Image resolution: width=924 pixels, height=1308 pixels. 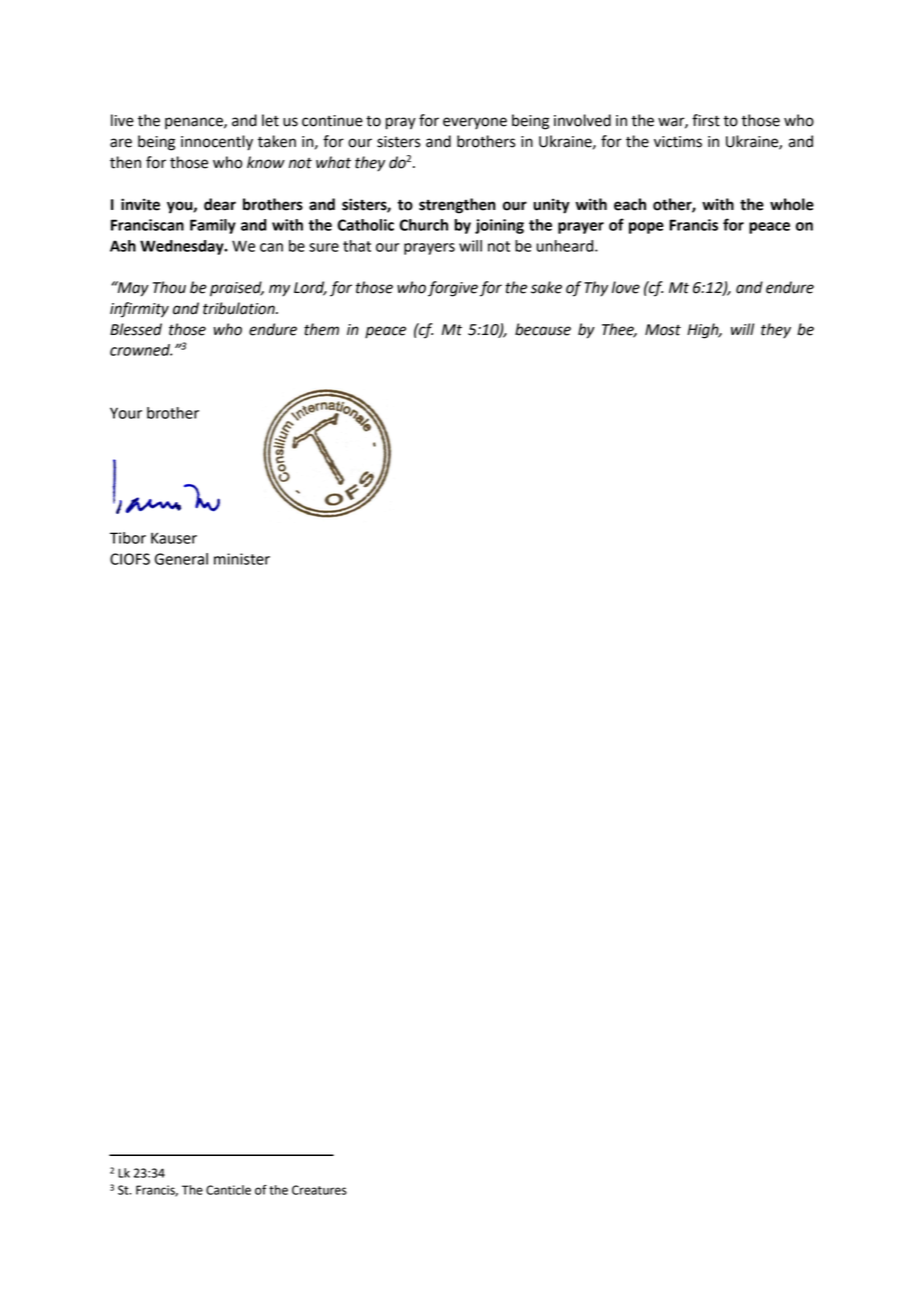 What do you see at coordinates (128, 538) in the document?
I see `Tibor` at bounding box center [128, 538].
